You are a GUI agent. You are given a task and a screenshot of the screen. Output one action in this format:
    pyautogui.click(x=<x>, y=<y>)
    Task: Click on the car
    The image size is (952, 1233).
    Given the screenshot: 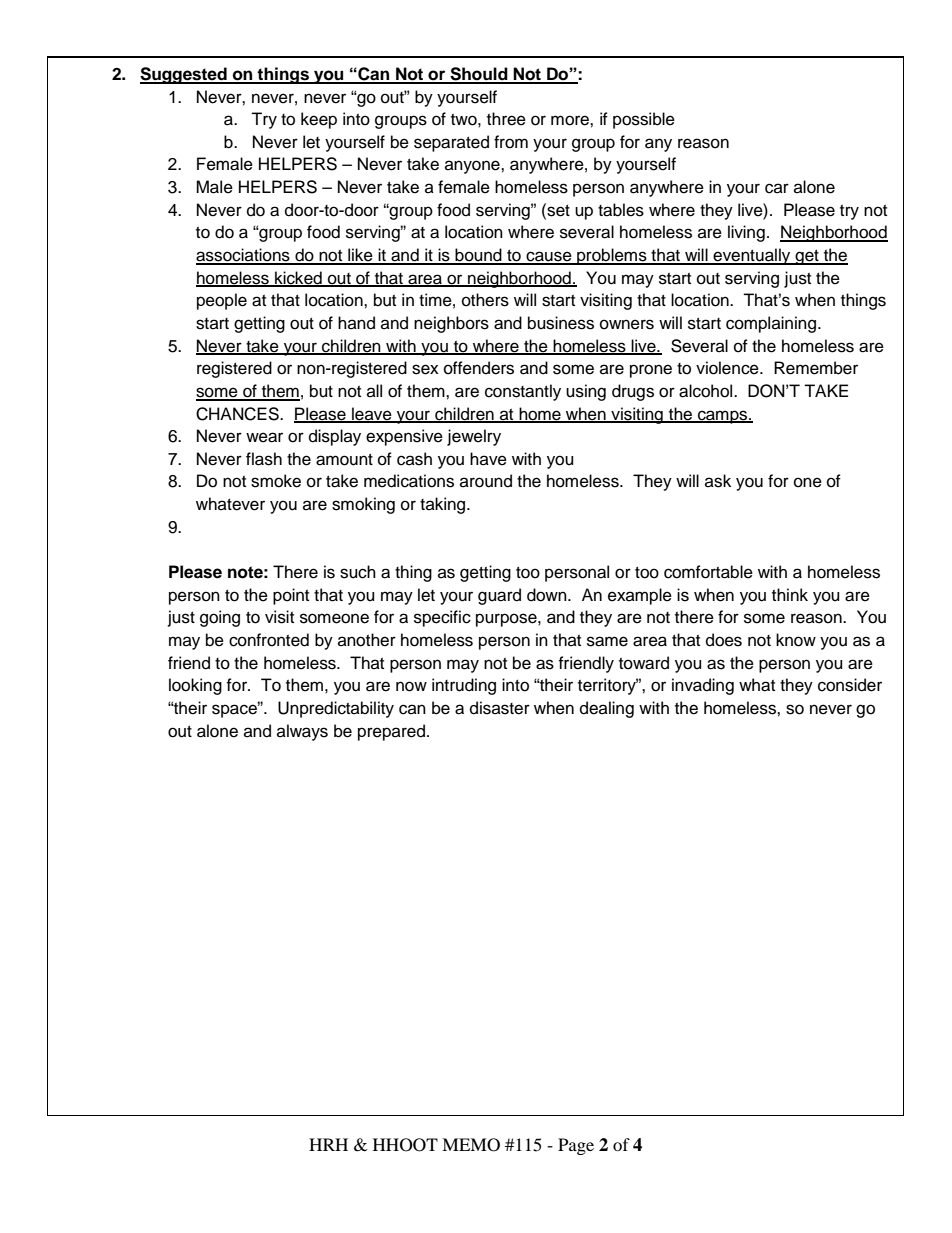 What is the action you would take?
    pyautogui.click(x=777, y=188)
